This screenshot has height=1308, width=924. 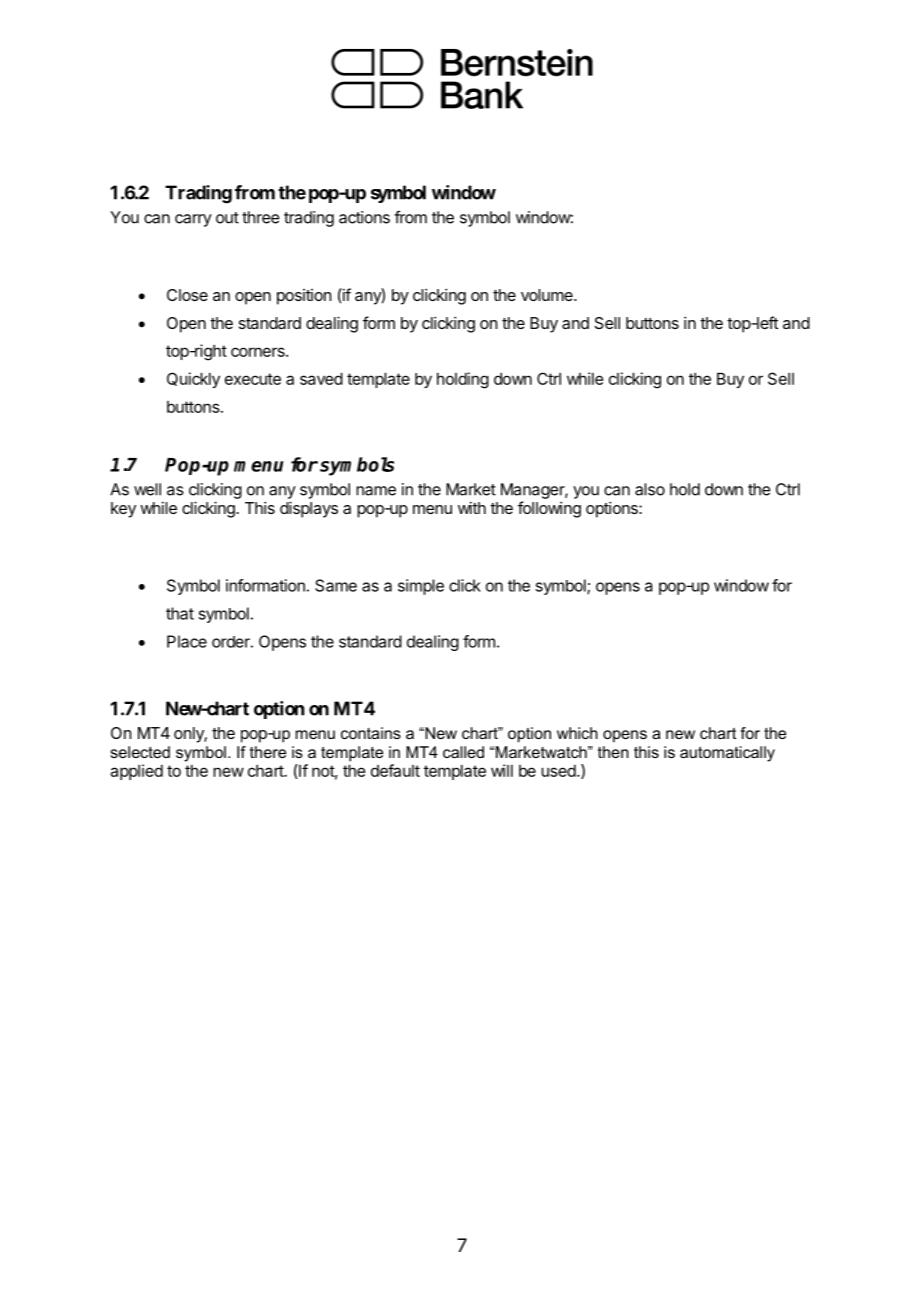 What do you see at coordinates (140, 752) in the screenshot?
I see `selected` at bounding box center [140, 752].
